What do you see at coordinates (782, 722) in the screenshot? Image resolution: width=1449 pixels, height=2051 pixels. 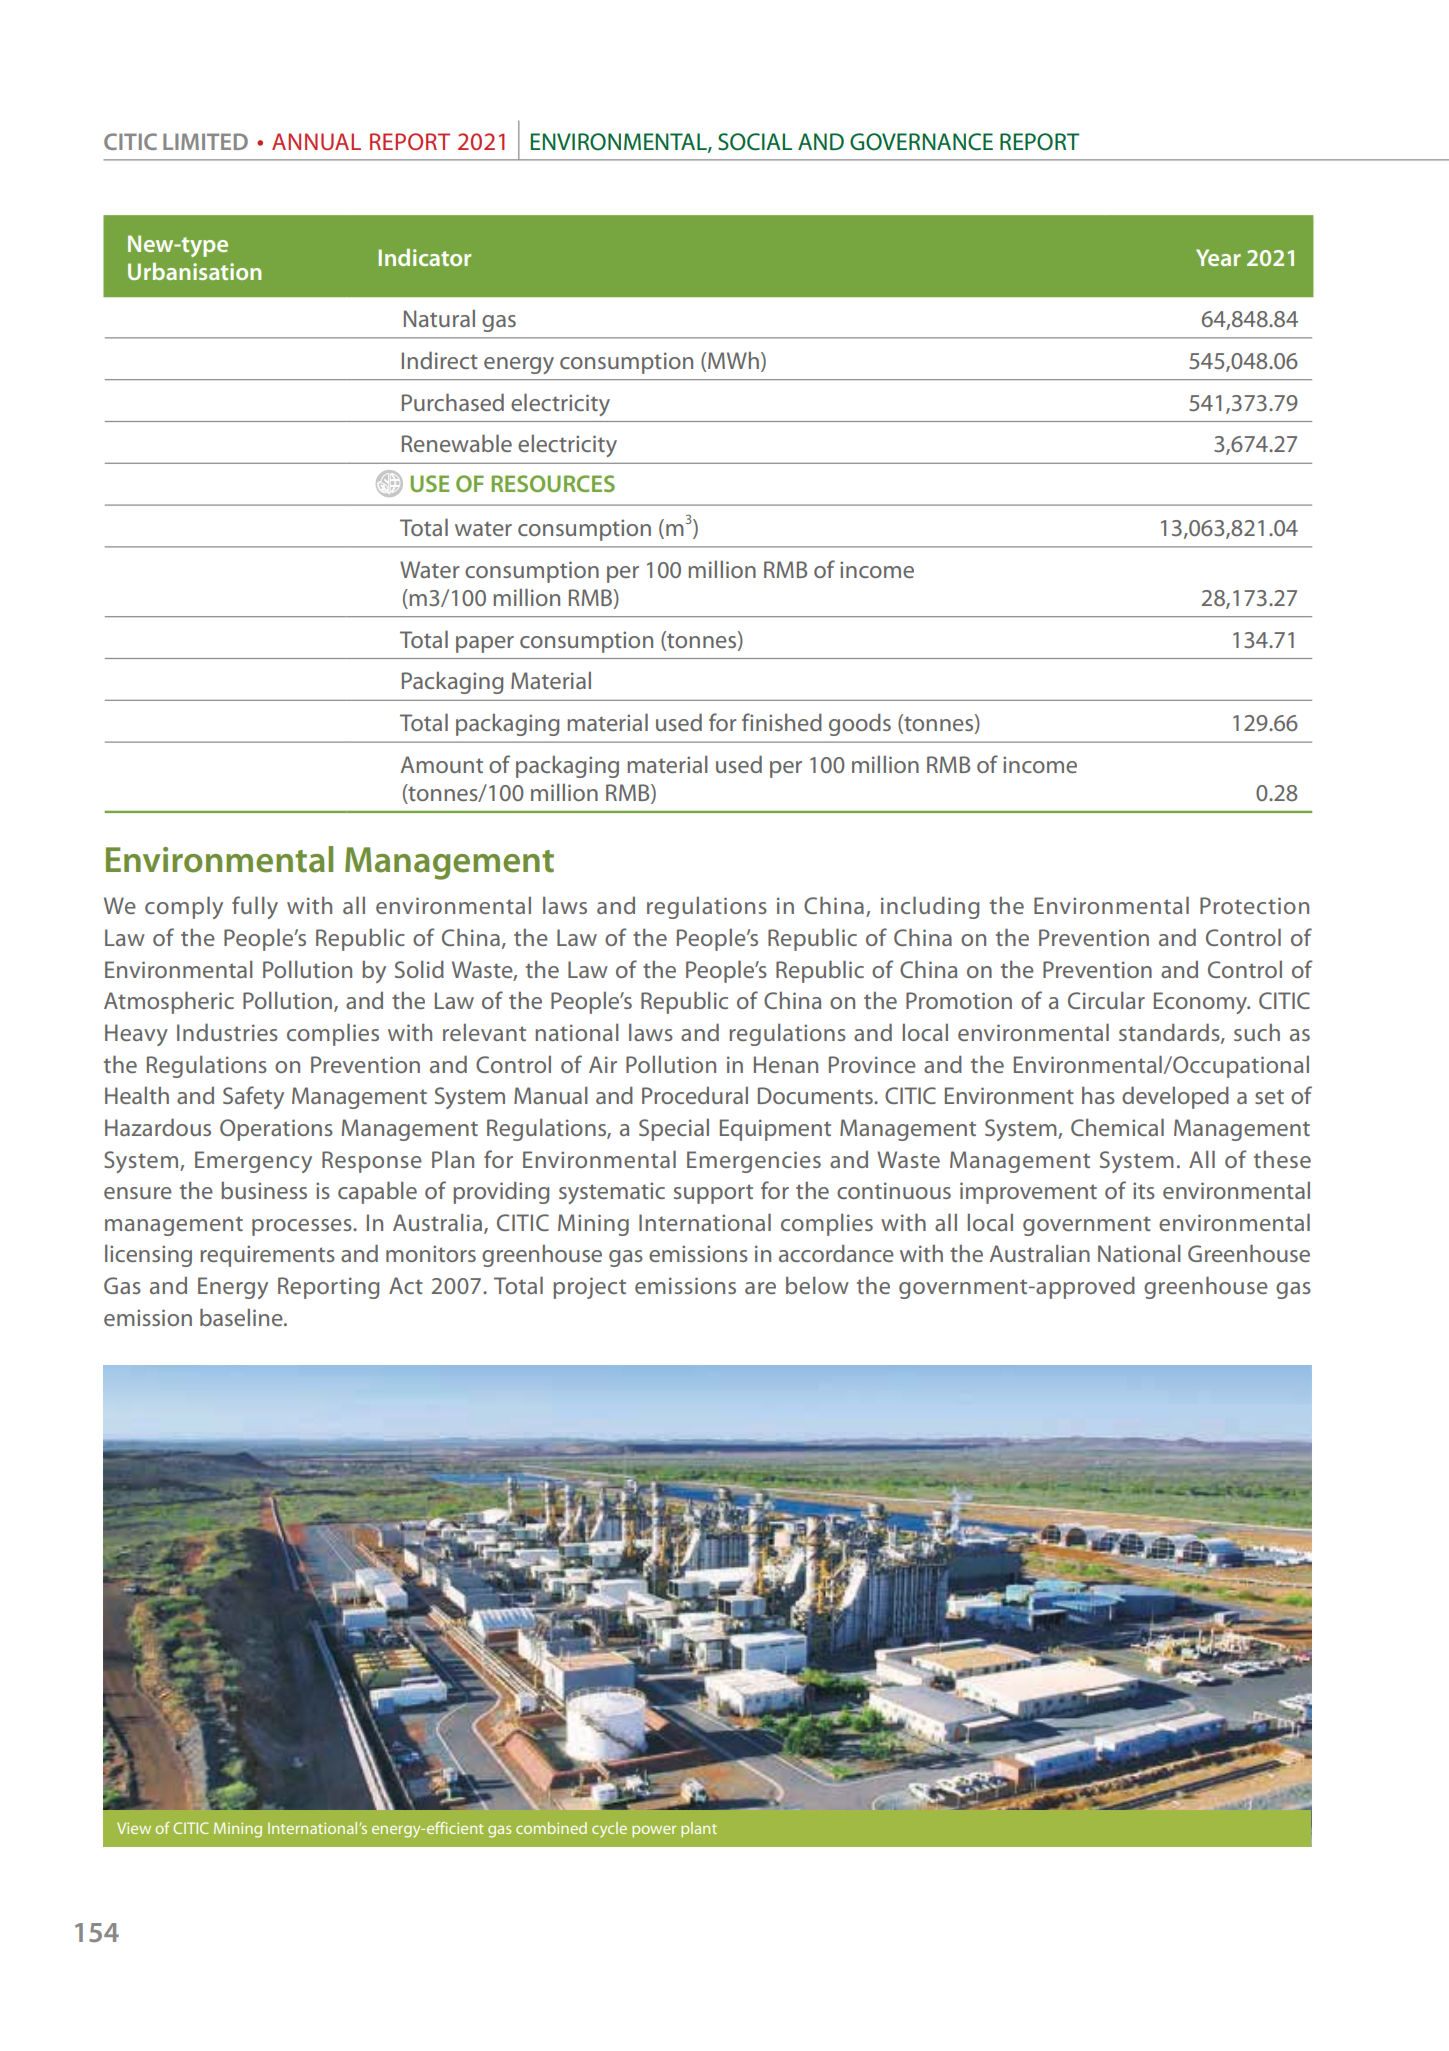 I see `finished` at bounding box center [782, 722].
